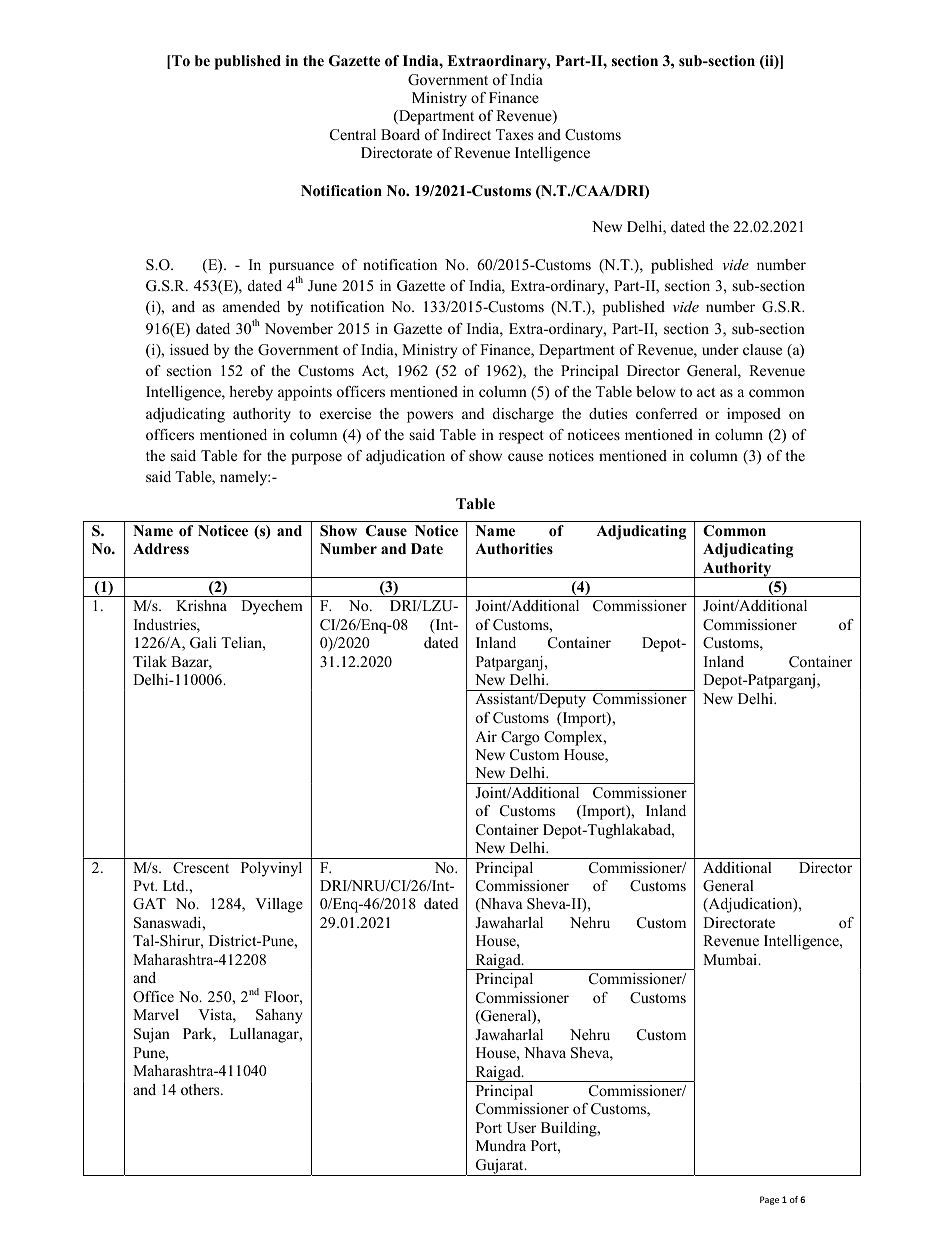 Image resolution: width=952 pixels, height=1233 pixels. I want to click on under, so click(720, 349).
